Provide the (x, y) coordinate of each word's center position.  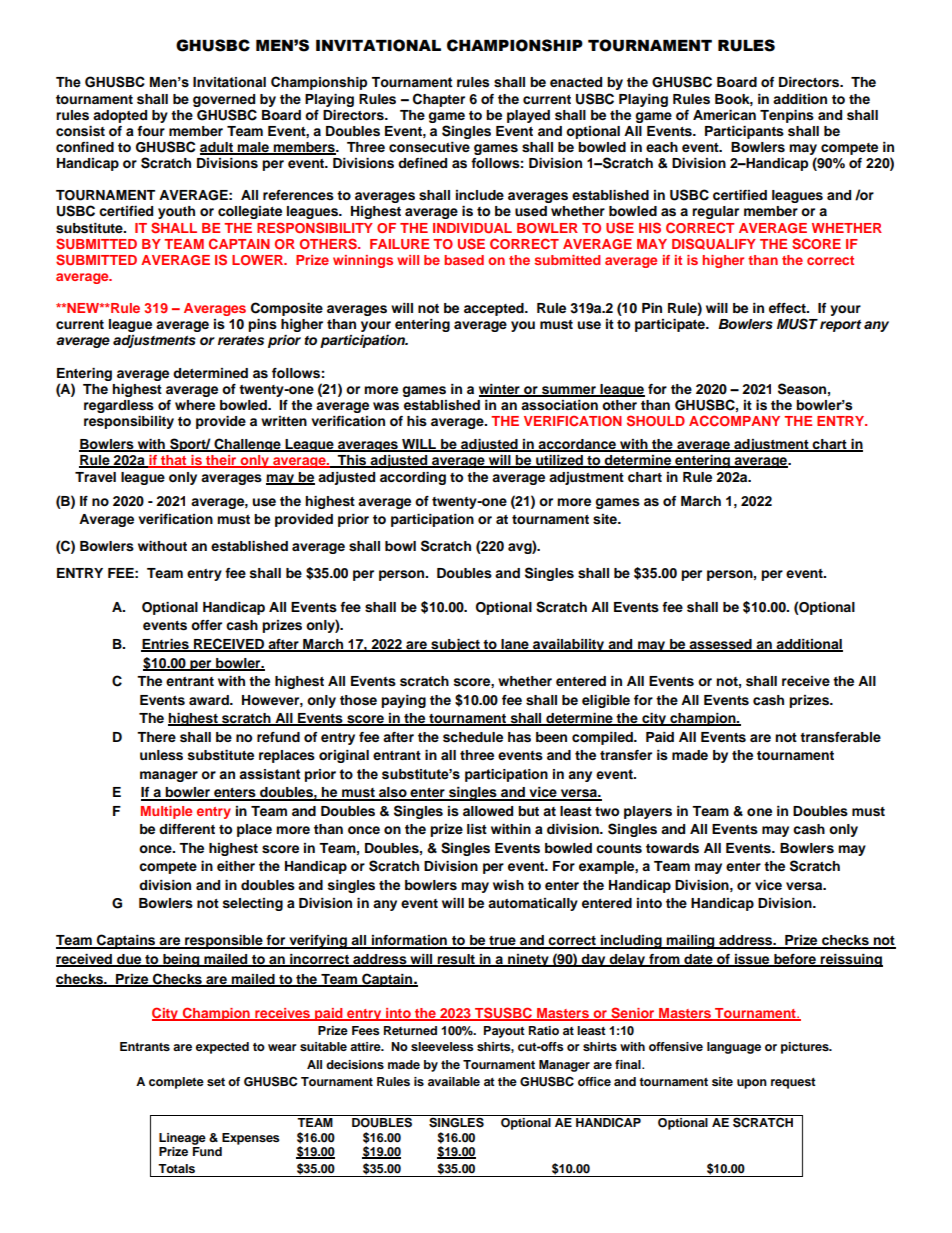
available (454, 1081)
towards (672, 848)
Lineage (182, 1139)
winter (500, 390)
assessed (720, 645)
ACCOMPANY (734, 420)
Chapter (439, 100)
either (236, 866)
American (724, 115)
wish (508, 885)
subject (455, 645)
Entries (166, 645)
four (151, 131)
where (195, 405)
